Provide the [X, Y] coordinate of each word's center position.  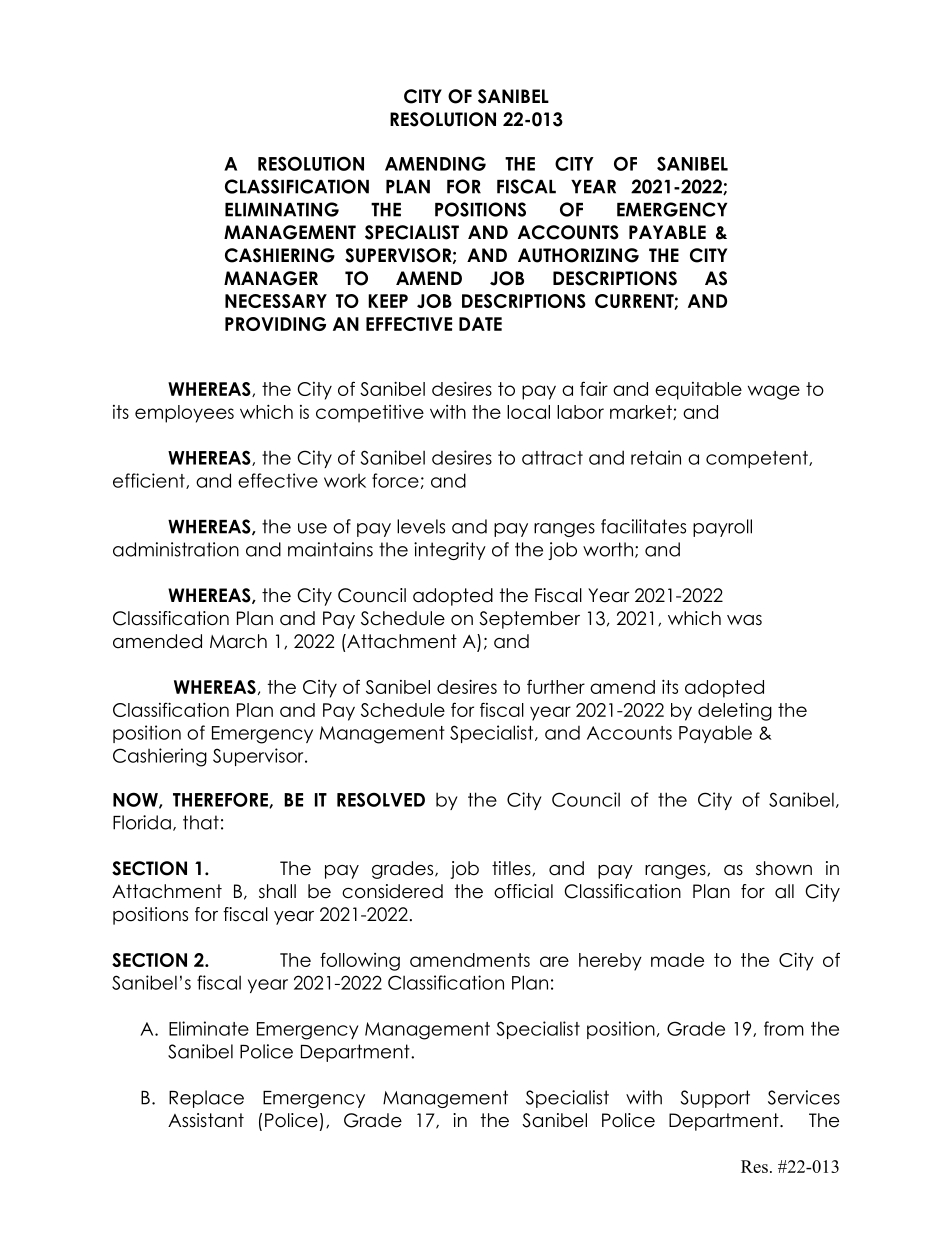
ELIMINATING [282, 209]
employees [184, 414]
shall [277, 891]
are [554, 961]
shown [784, 868]
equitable [698, 391]
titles [512, 868]
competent [758, 459]
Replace [206, 1099]
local [528, 412]
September [529, 620]
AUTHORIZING [578, 255]
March [238, 641]
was [744, 620]
